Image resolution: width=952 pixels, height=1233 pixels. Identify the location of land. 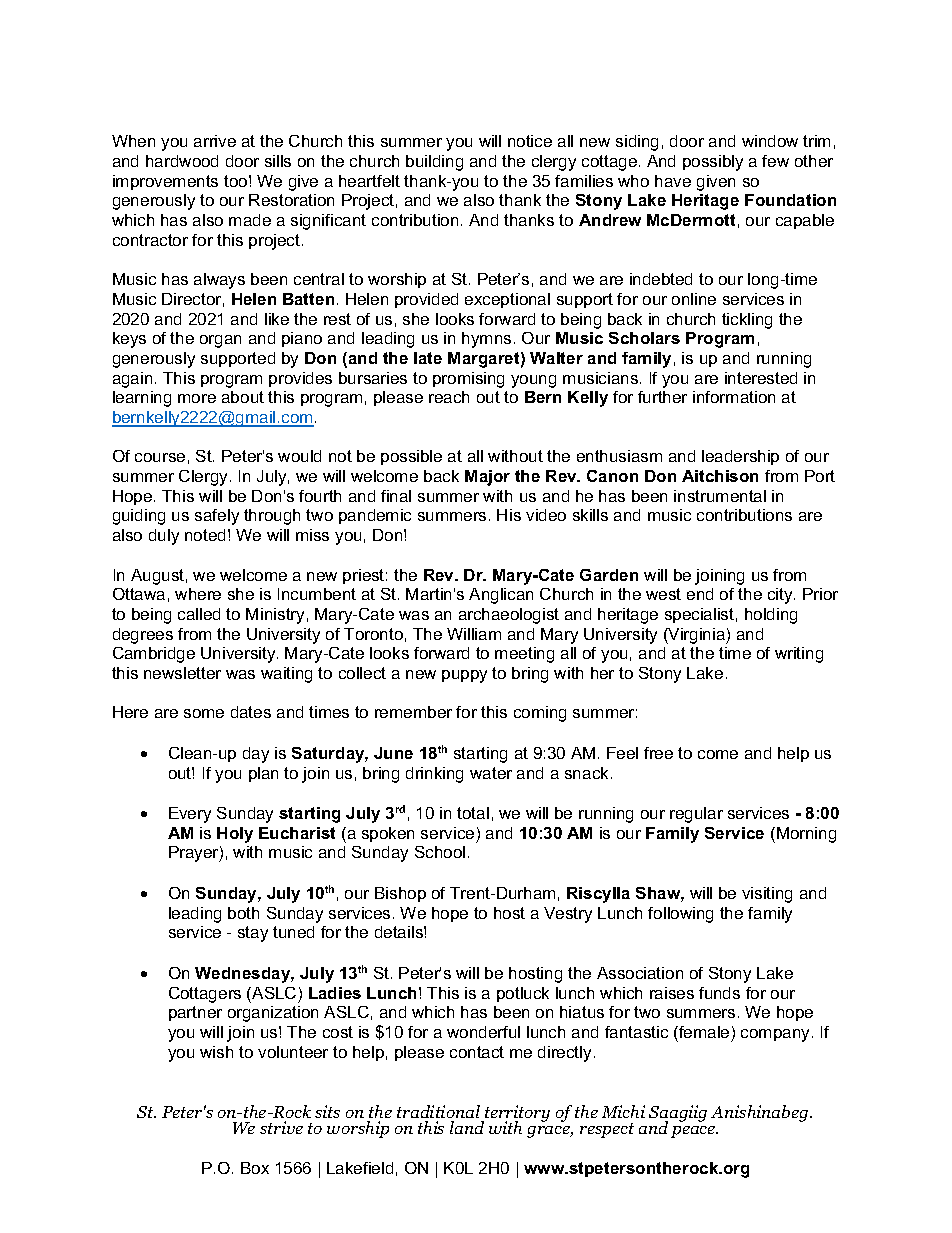
(467, 1127).
